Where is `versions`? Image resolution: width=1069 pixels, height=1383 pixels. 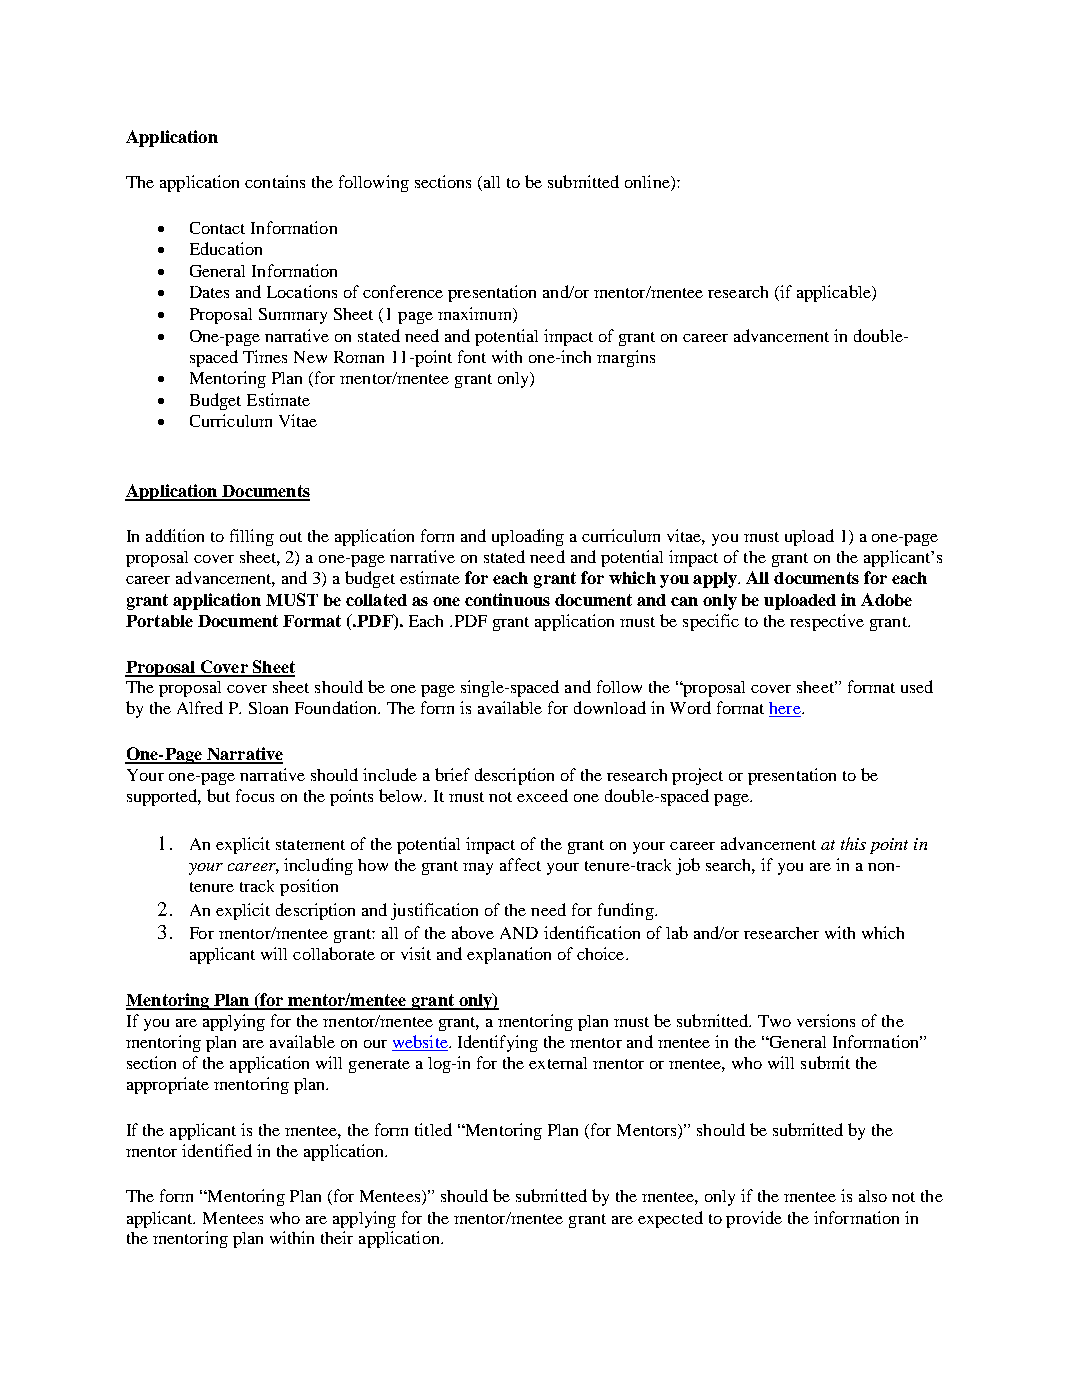
versions is located at coordinates (826, 1020).
